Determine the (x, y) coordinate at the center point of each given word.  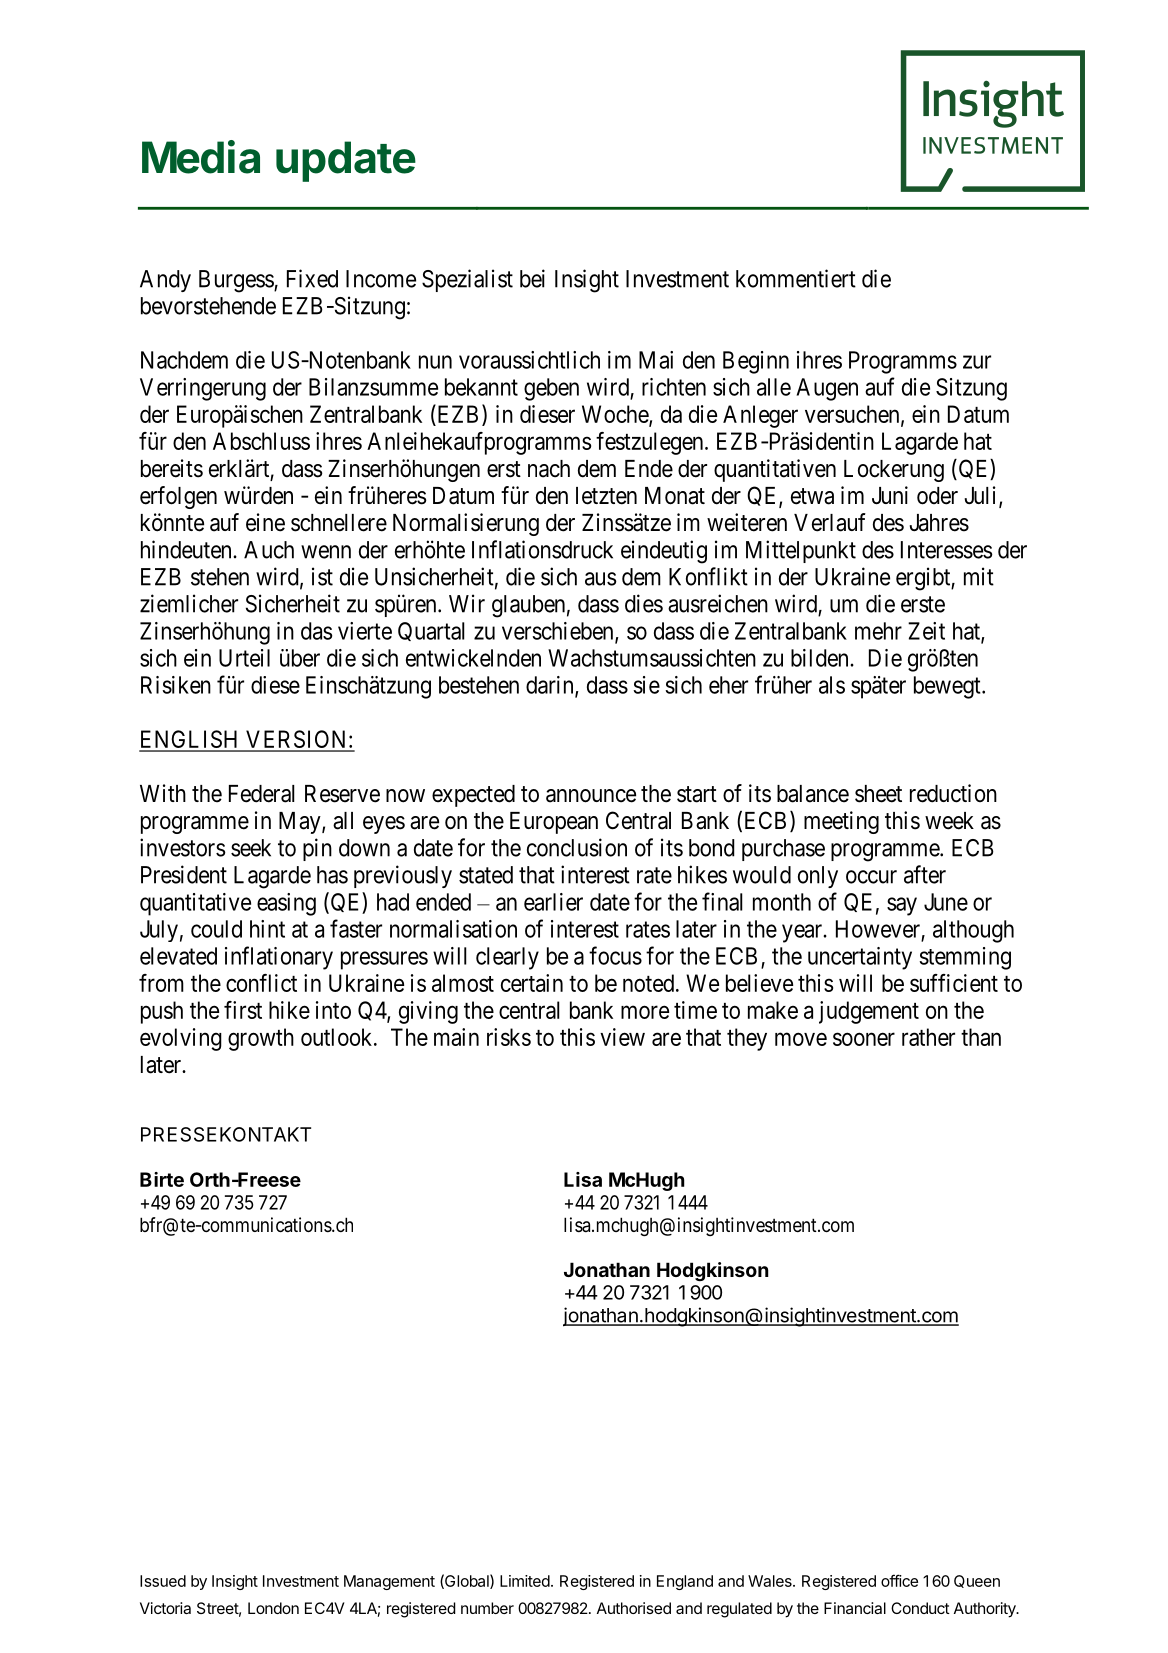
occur (871, 877)
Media (201, 157)
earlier (553, 902)
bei (532, 278)
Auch (269, 550)
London (273, 1608)
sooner (864, 1039)
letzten (606, 496)
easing (286, 904)
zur (977, 362)
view (622, 1037)
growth (261, 1039)
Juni (890, 495)
